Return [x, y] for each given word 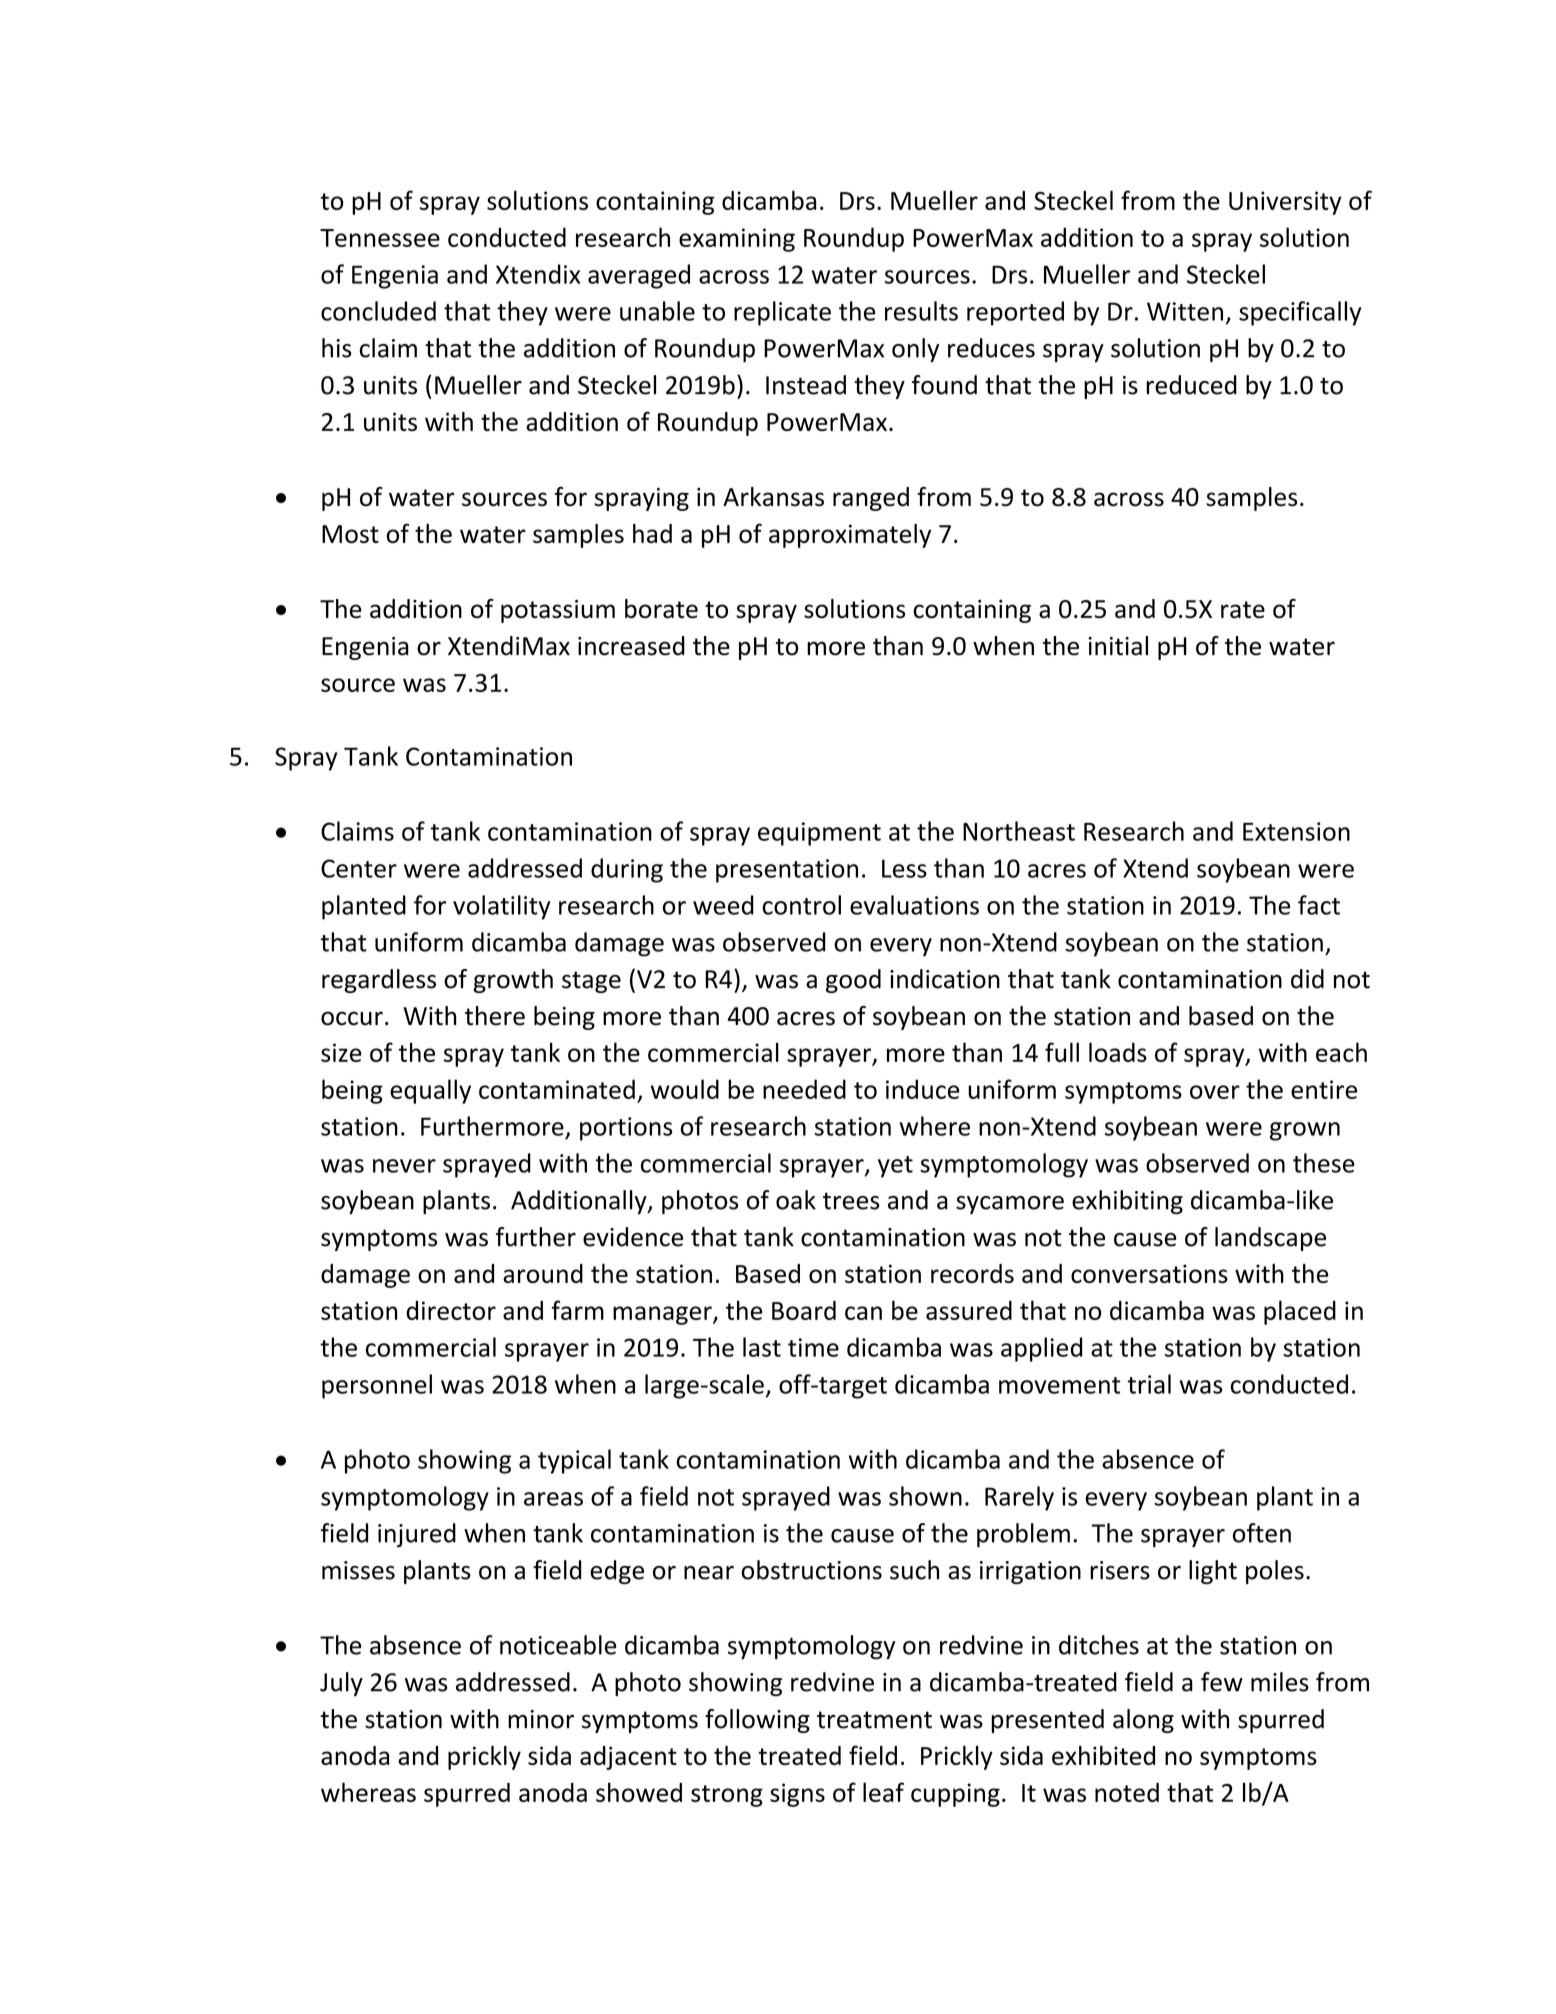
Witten [1185, 311]
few [1222, 1682]
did [1307, 979]
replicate [782, 313]
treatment [874, 1720]
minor [541, 1719]
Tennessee [380, 238]
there [495, 1016]
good [853, 981]
